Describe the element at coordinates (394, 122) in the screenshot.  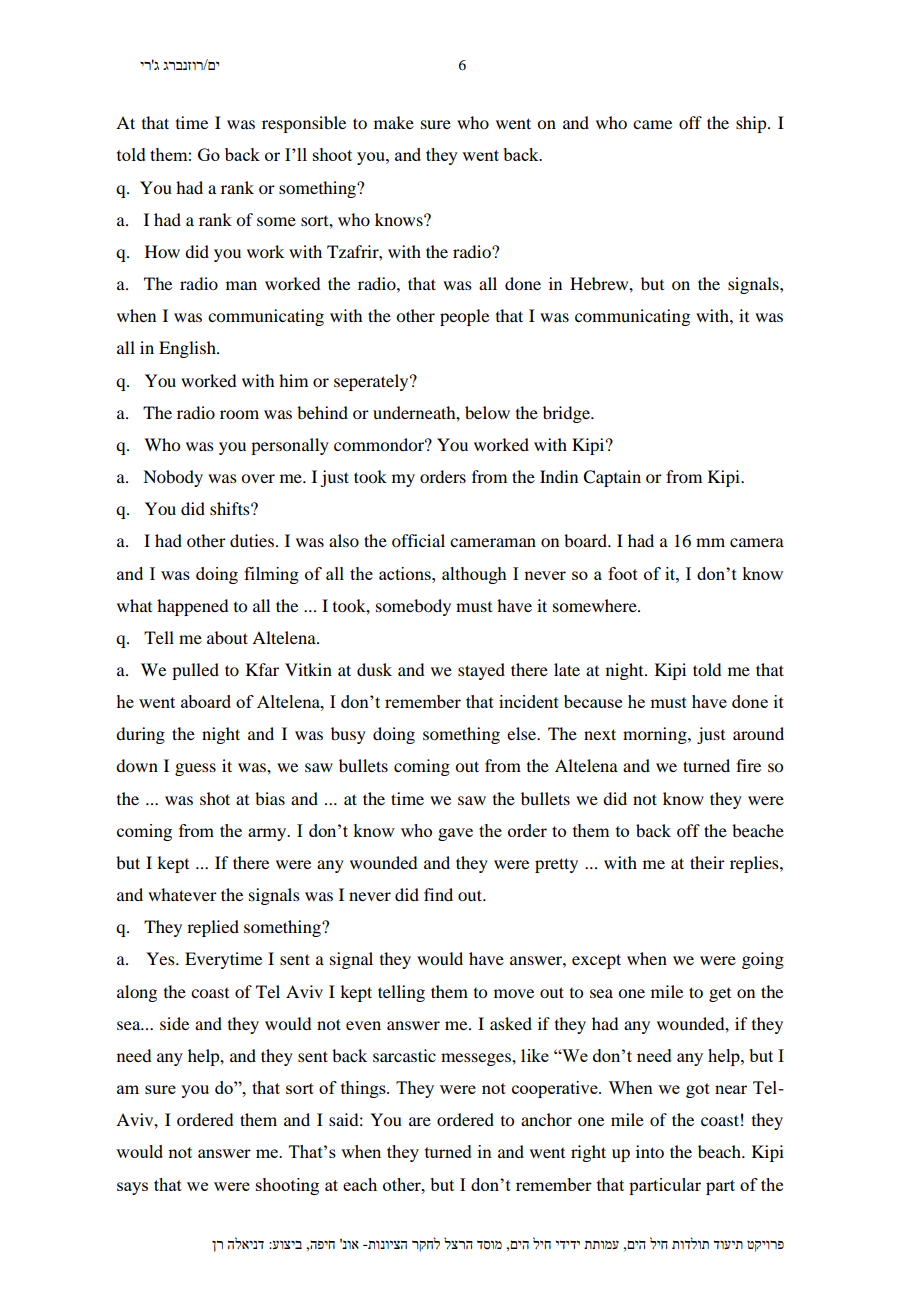
I see `make` at that location.
